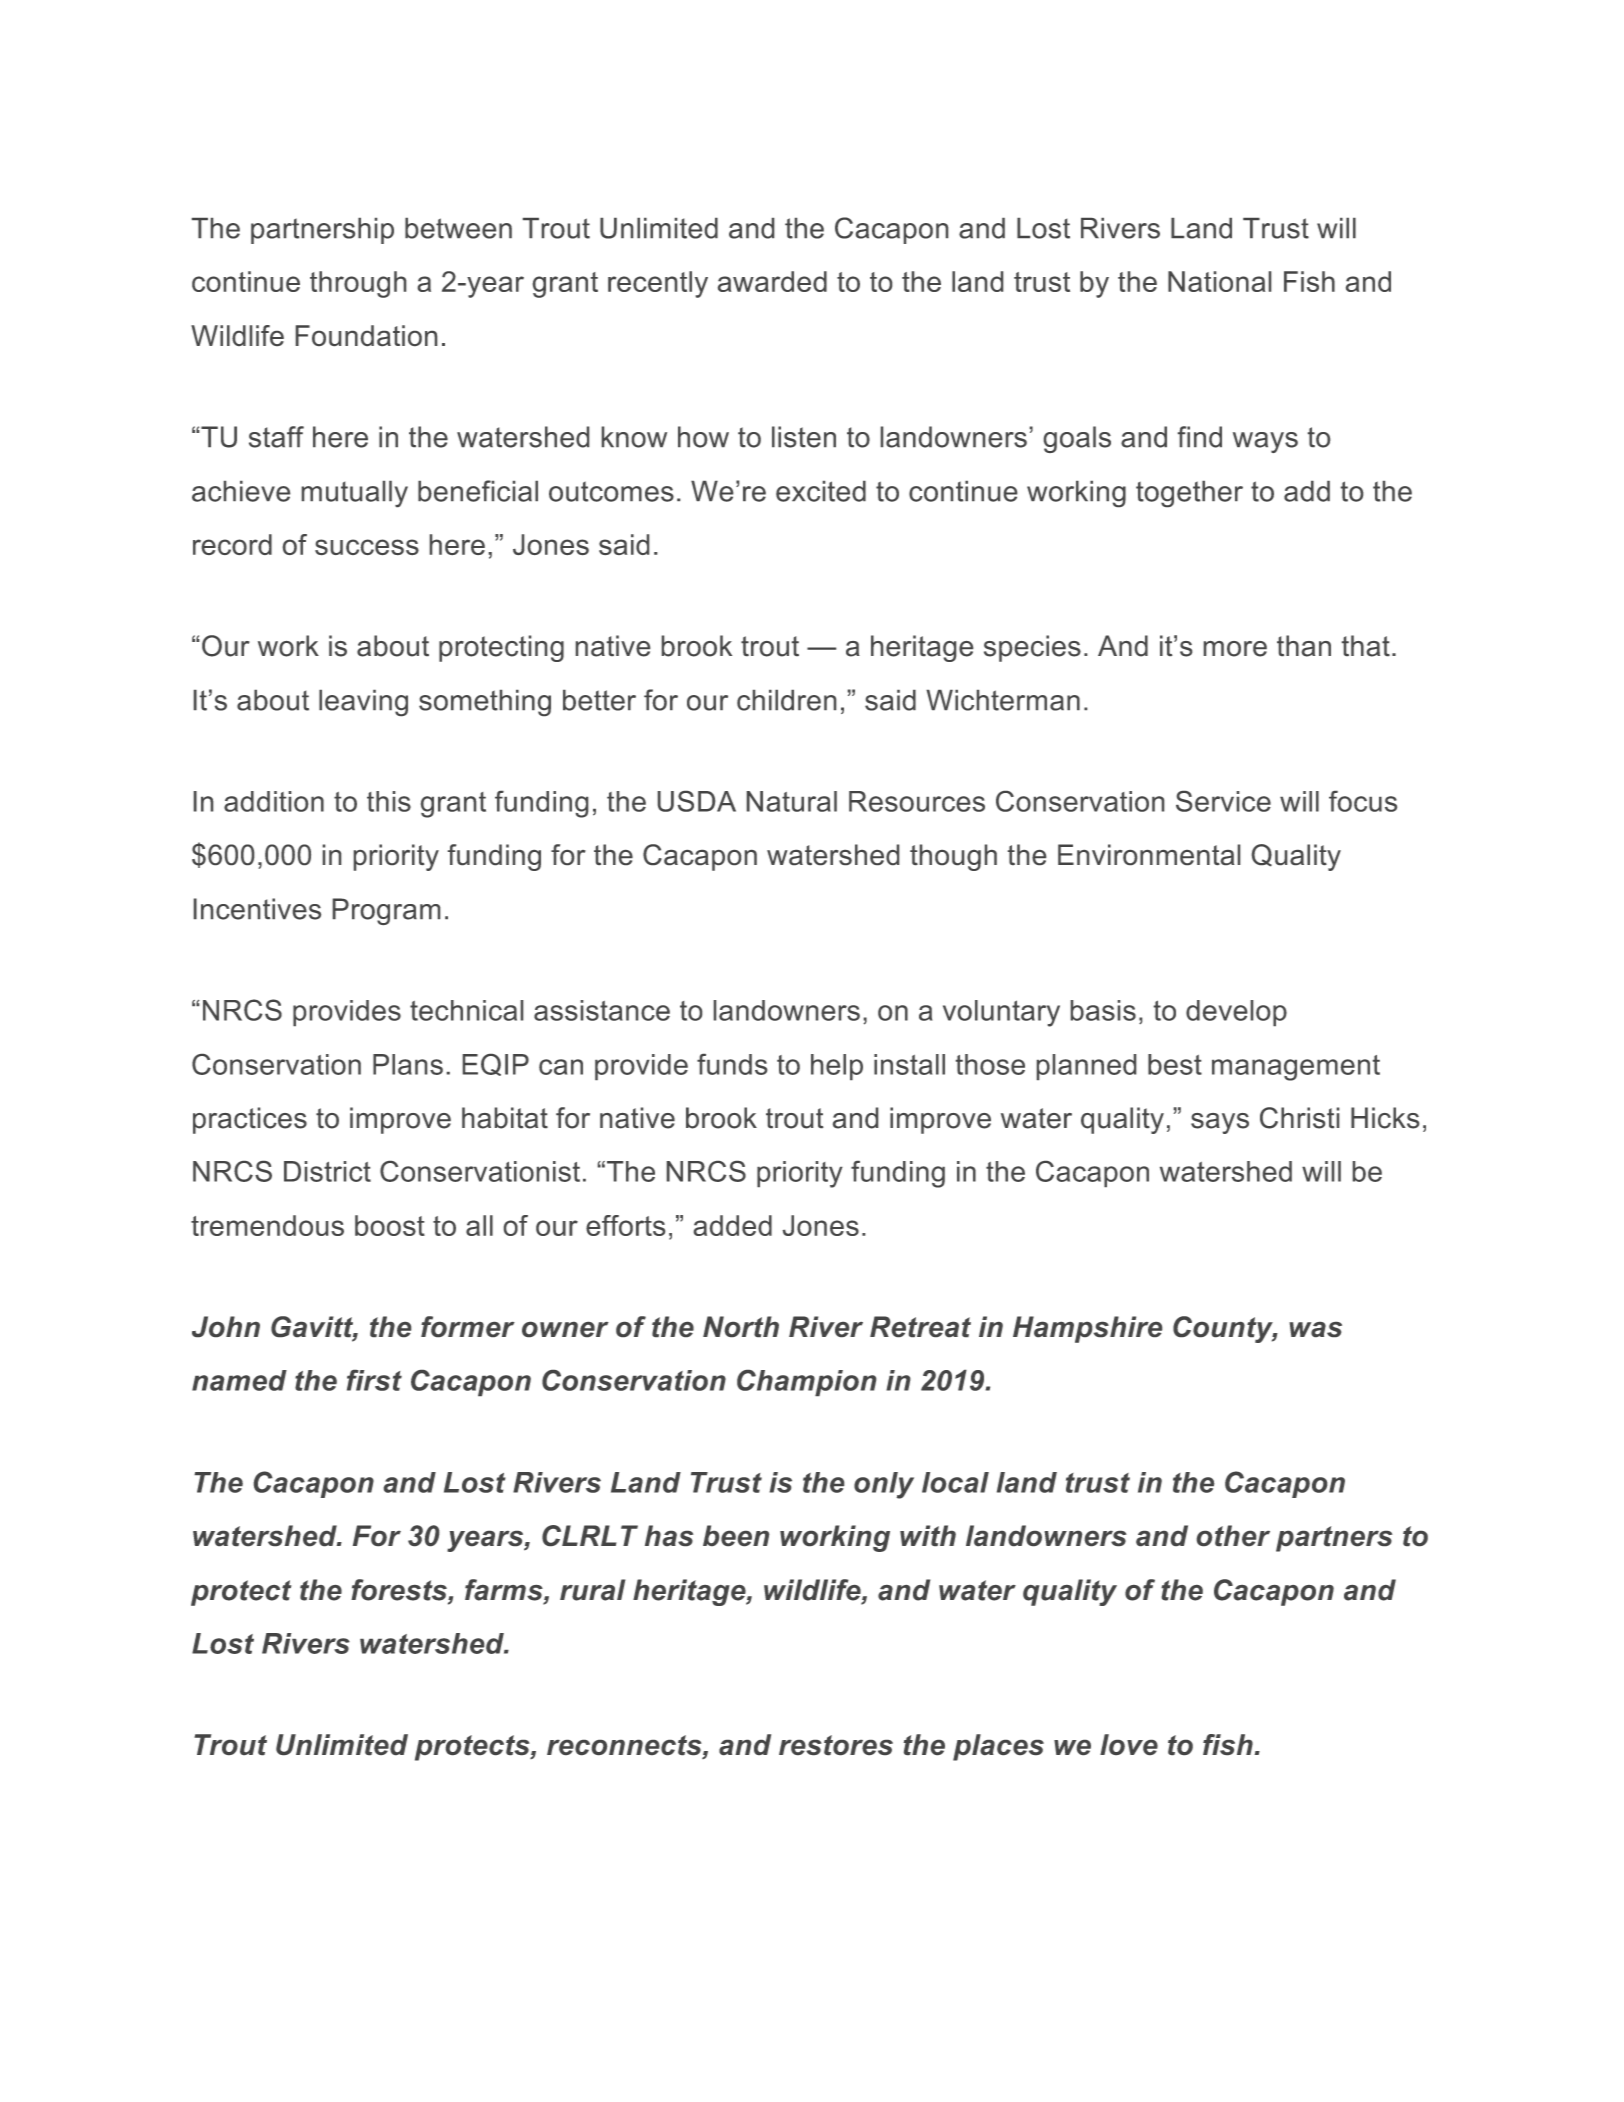  Describe the element at coordinates (374, 1380) in the page. I see `first` at that location.
